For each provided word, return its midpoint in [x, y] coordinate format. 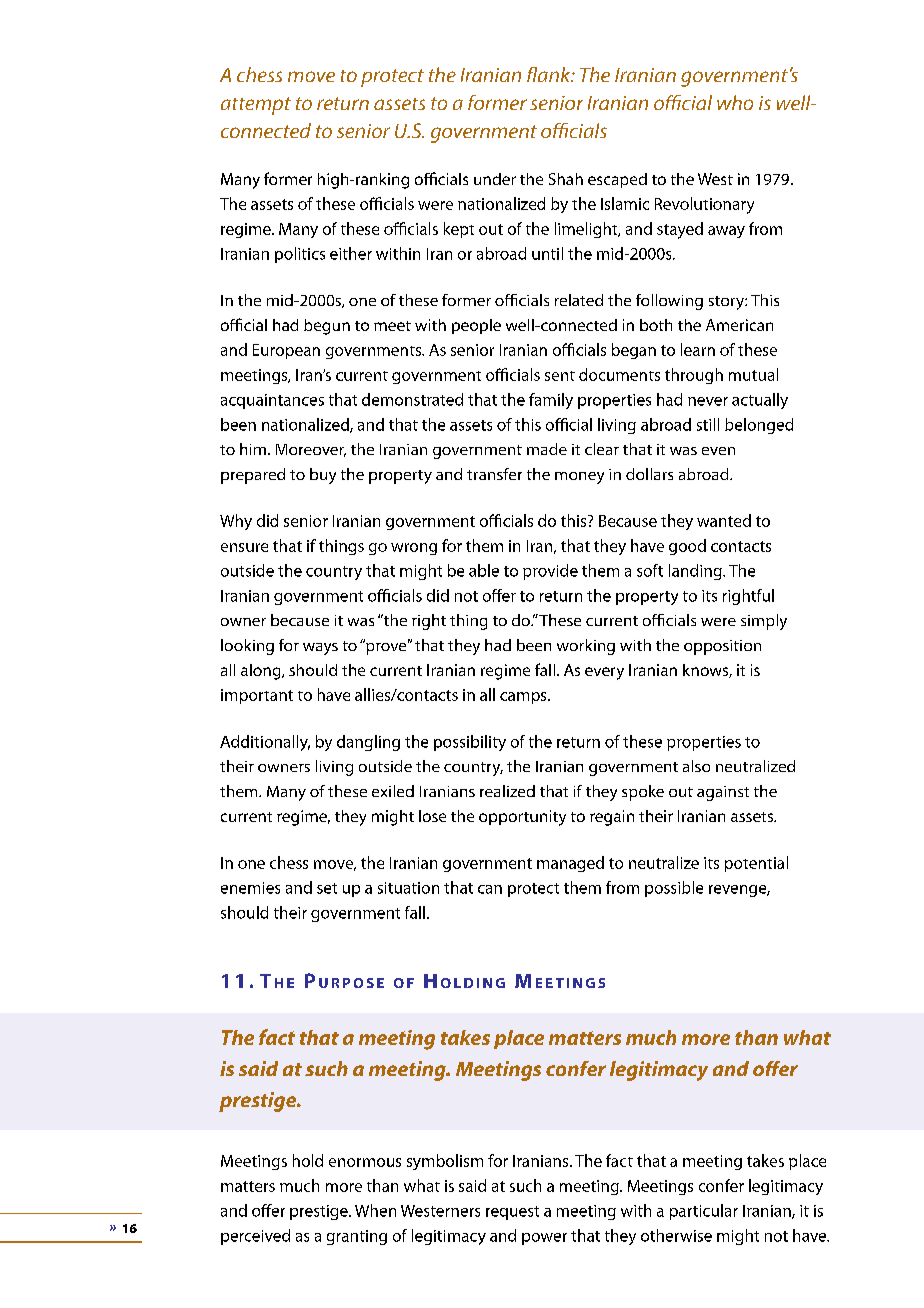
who [735, 102]
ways [320, 649]
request [512, 1213]
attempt [256, 106]
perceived [255, 1237]
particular [704, 1212]
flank [550, 74]
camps [524, 698]
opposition [722, 647]
